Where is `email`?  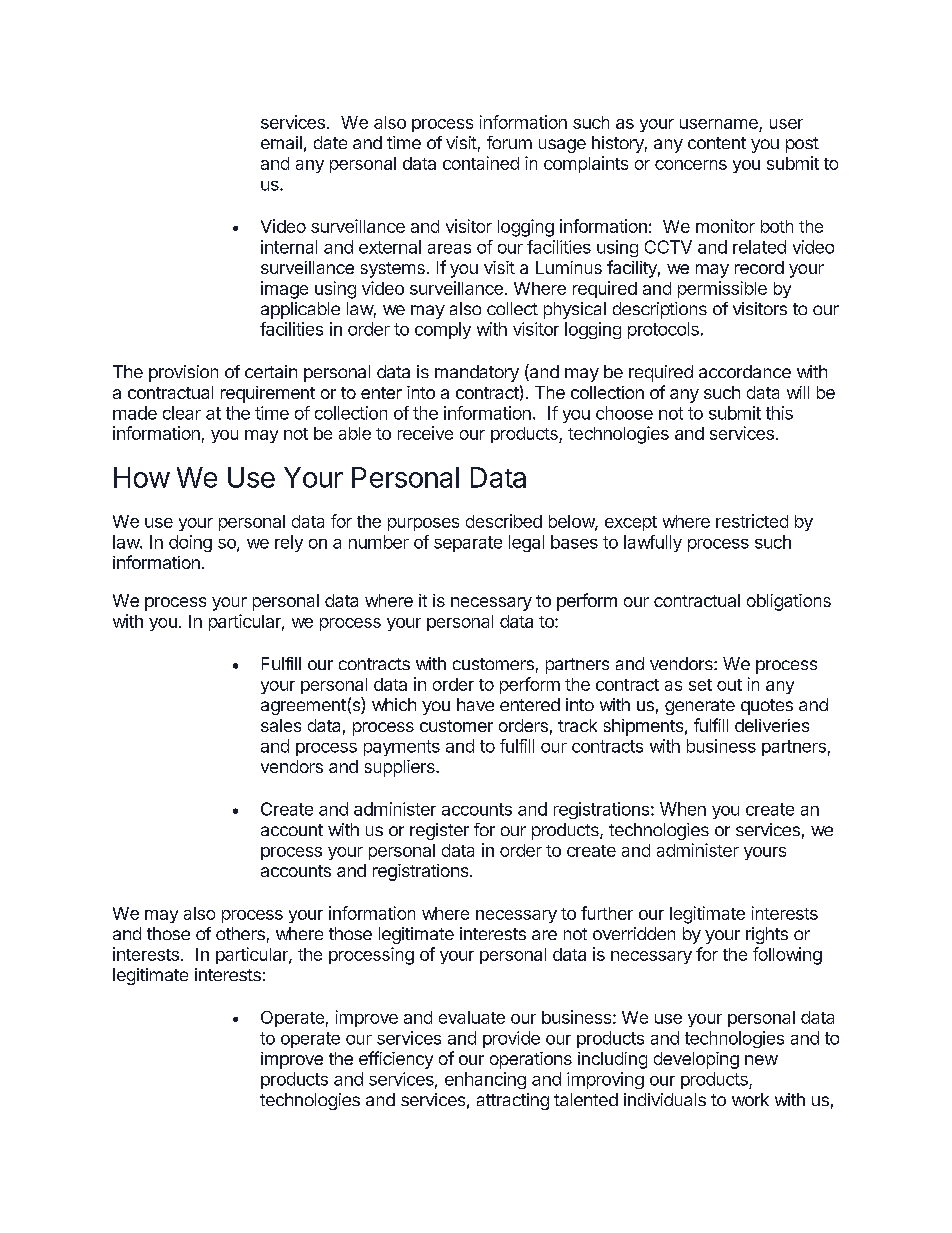 email is located at coordinates (281, 142).
